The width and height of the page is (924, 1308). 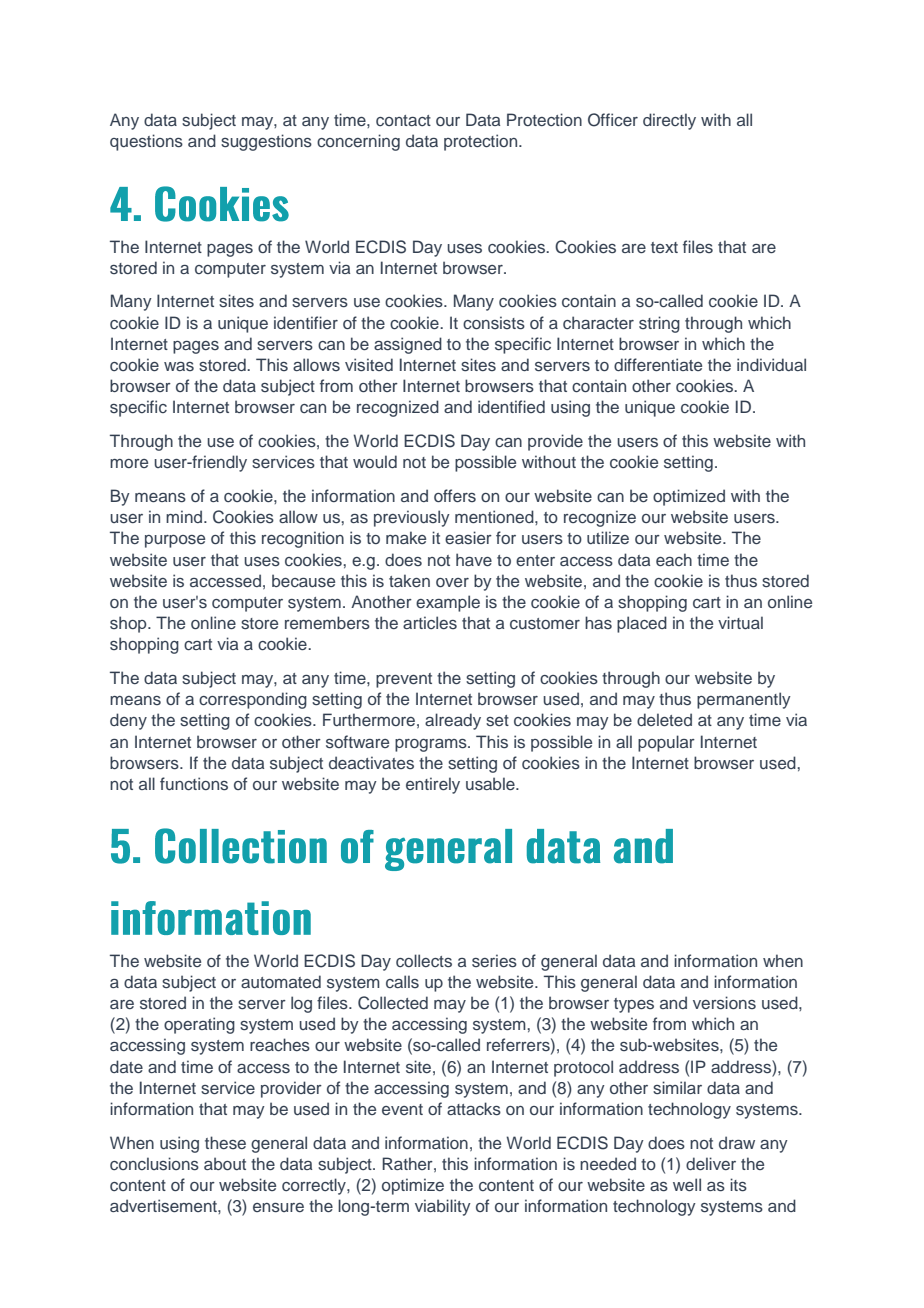 I want to click on differentiate, so click(x=658, y=364).
